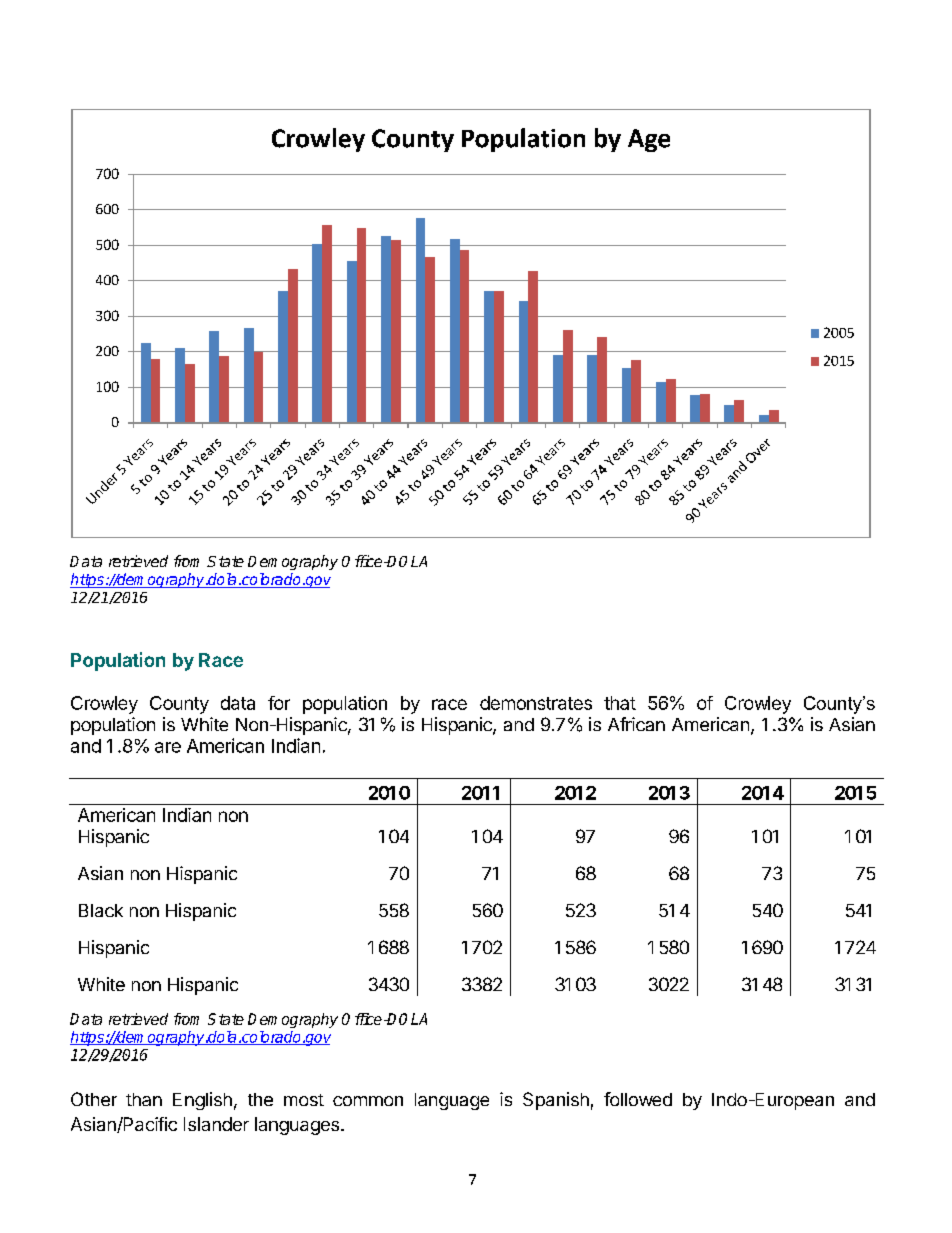  I want to click on Black, so click(101, 910).
